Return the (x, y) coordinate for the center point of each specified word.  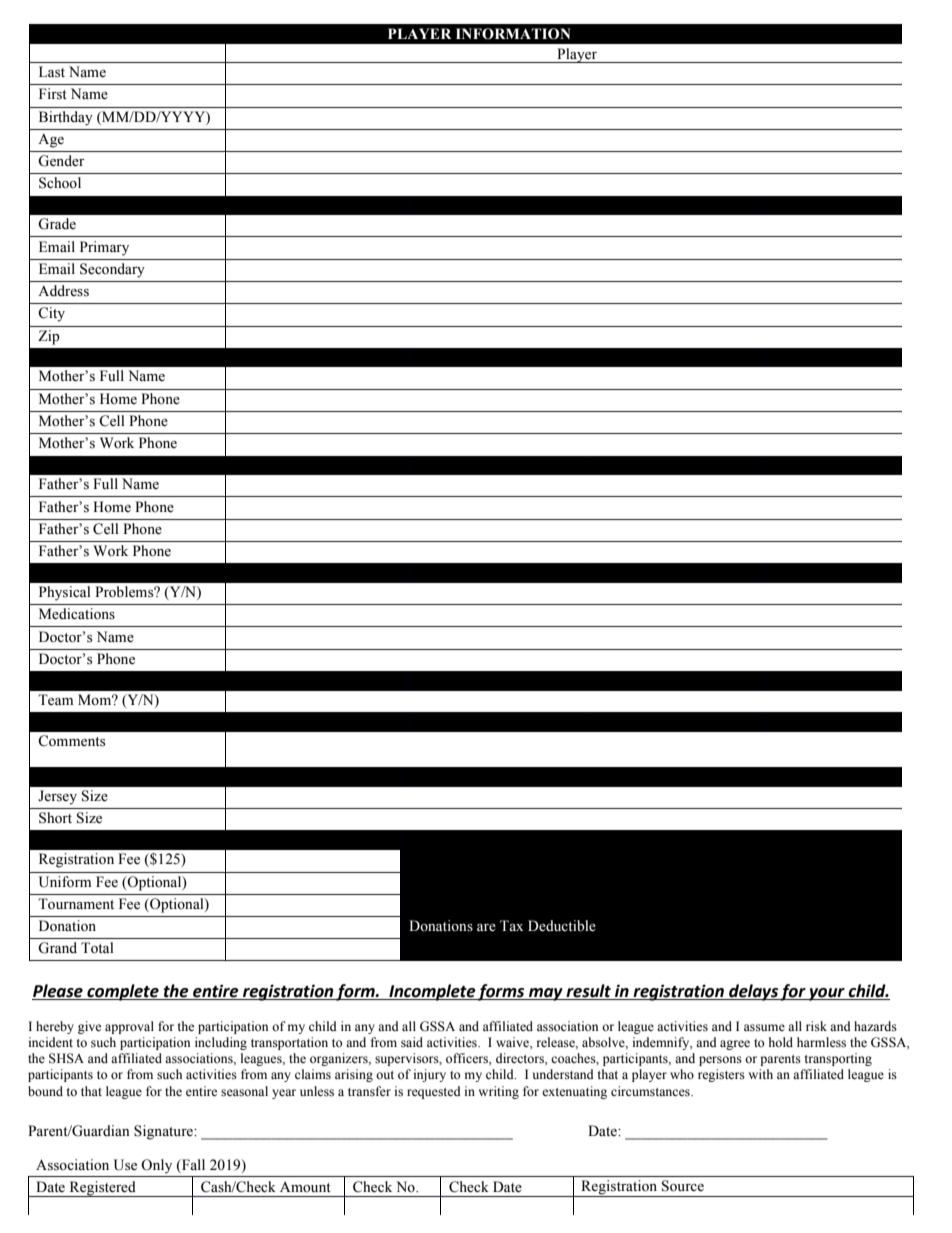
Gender (61, 161)
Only (156, 1166)
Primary (104, 248)
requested (434, 1092)
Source (683, 1186)
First (53, 94)
